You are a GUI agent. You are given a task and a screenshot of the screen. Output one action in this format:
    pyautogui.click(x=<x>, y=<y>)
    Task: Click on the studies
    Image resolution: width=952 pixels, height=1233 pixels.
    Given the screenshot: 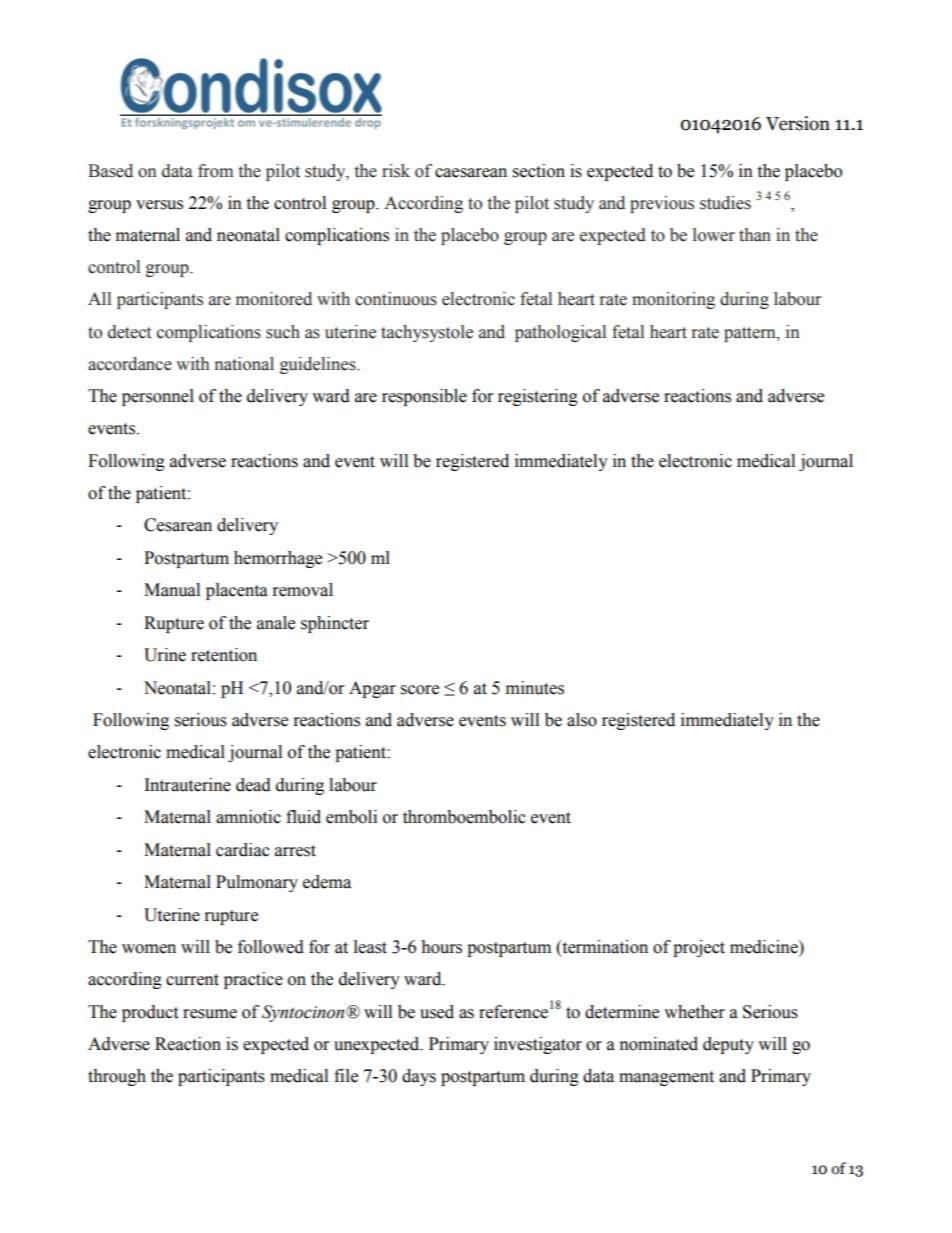 What is the action you would take?
    pyautogui.click(x=725, y=203)
